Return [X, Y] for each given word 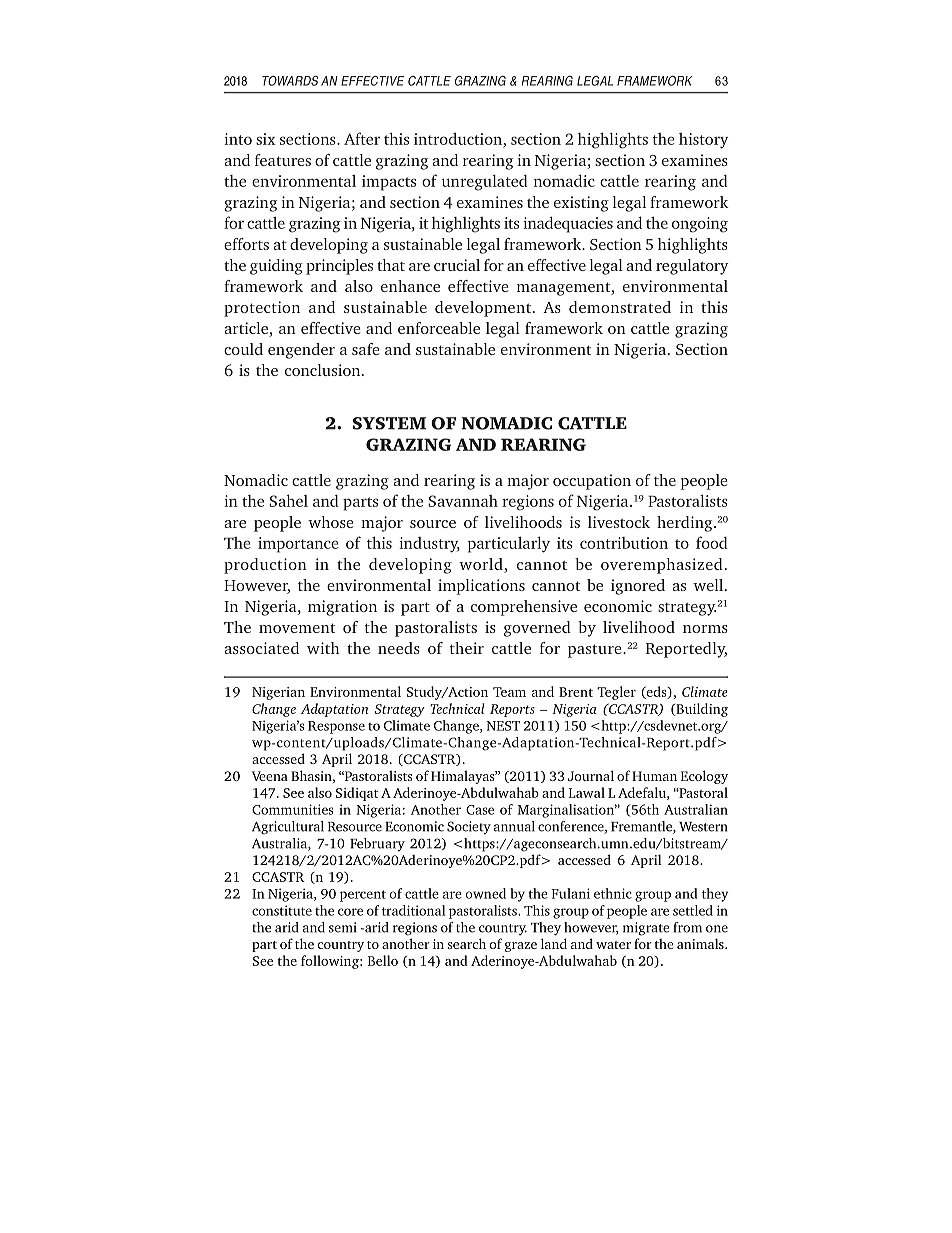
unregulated [485, 183]
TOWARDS [290, 81]
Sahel [288, 500]
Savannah [463, 501]
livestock [619, 522]
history [703, 141]
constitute [282, 910]
